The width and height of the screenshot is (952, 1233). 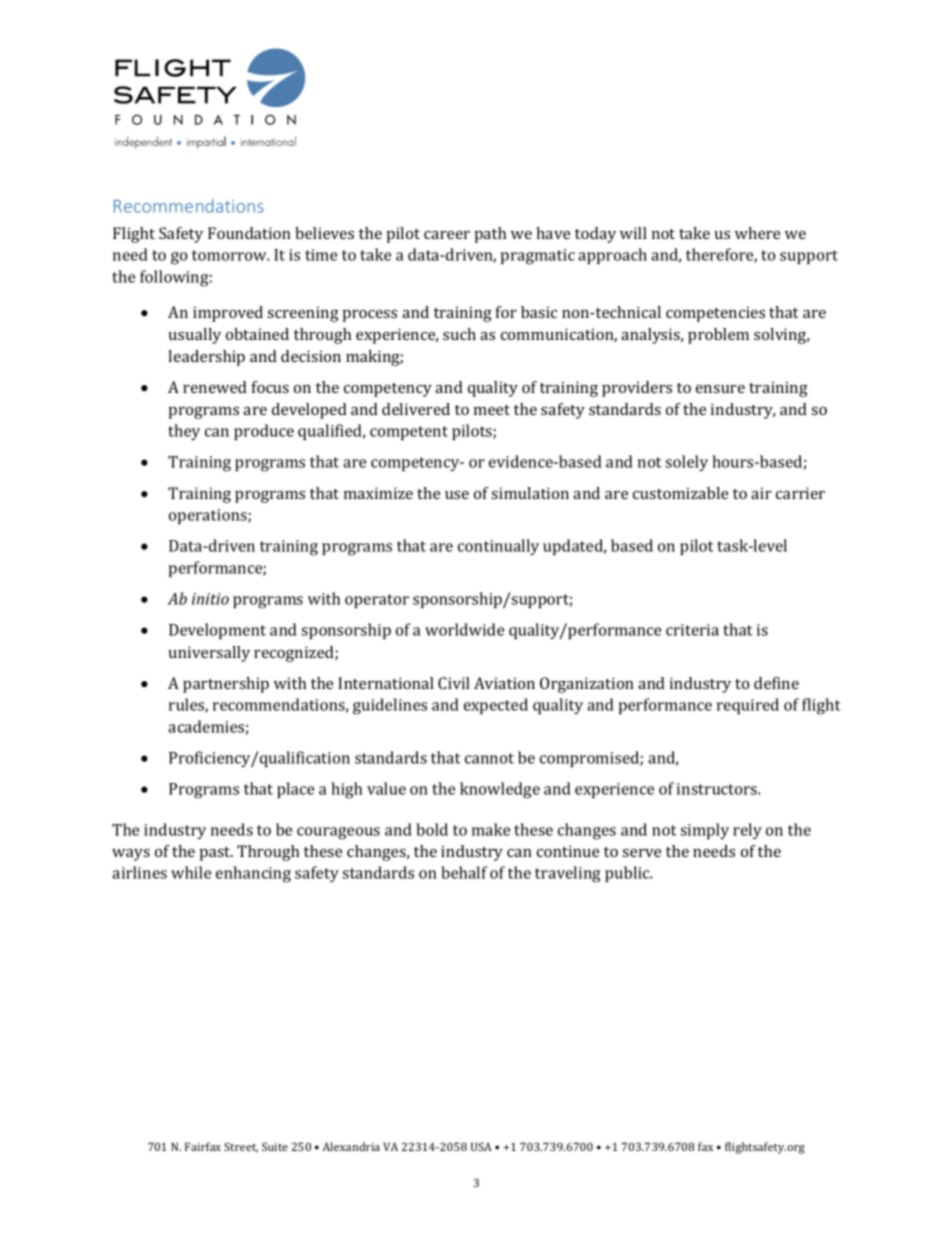 What do you see at coordinates (203, 1146) in the screenshot?
I see `Fairfax` at bounding box center [203, 1146].
